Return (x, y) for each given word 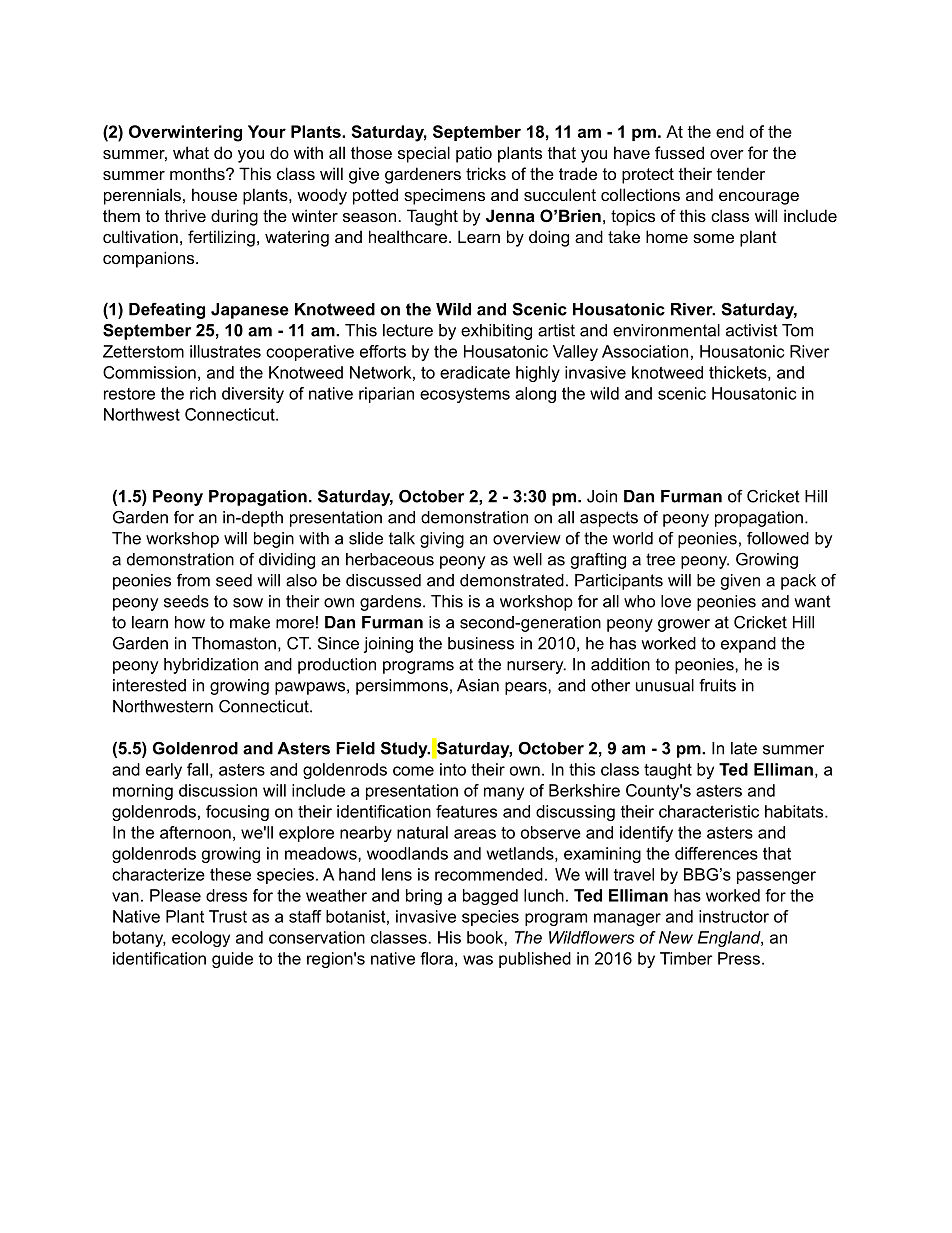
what (191, 152)
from (193, 580)
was (478, 960)
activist (752, 330)
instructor (734, 916)
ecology (201, 939)
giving (442, 540)
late (744, 748)
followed (778, 538)
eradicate (475, 372)
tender (741, 173)
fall (197, 769)
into (453, 769)
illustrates (225, 351)
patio (474, 154)
